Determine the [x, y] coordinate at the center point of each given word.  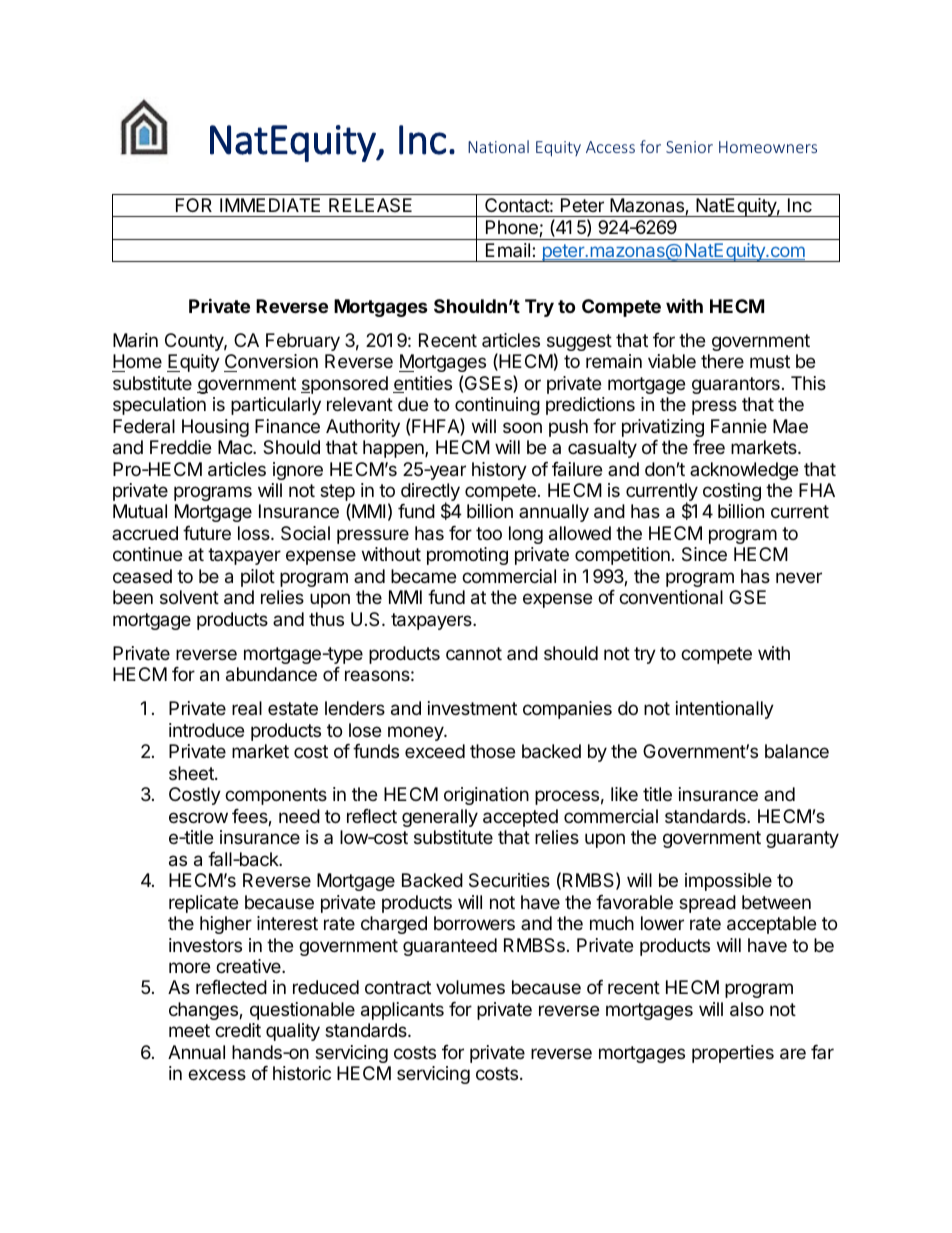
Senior [689, 147]
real [247, 708]
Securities [509, 880]
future [207, 533]
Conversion [271, 361]
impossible [728, 882]
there [722, 361]
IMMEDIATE [270, 205]
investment [472, 708]
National [498, 146]
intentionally [725, 710]
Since [704, 554]
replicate [203, 904]
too [489, 533]
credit [238, 1030]
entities [422, 384]
